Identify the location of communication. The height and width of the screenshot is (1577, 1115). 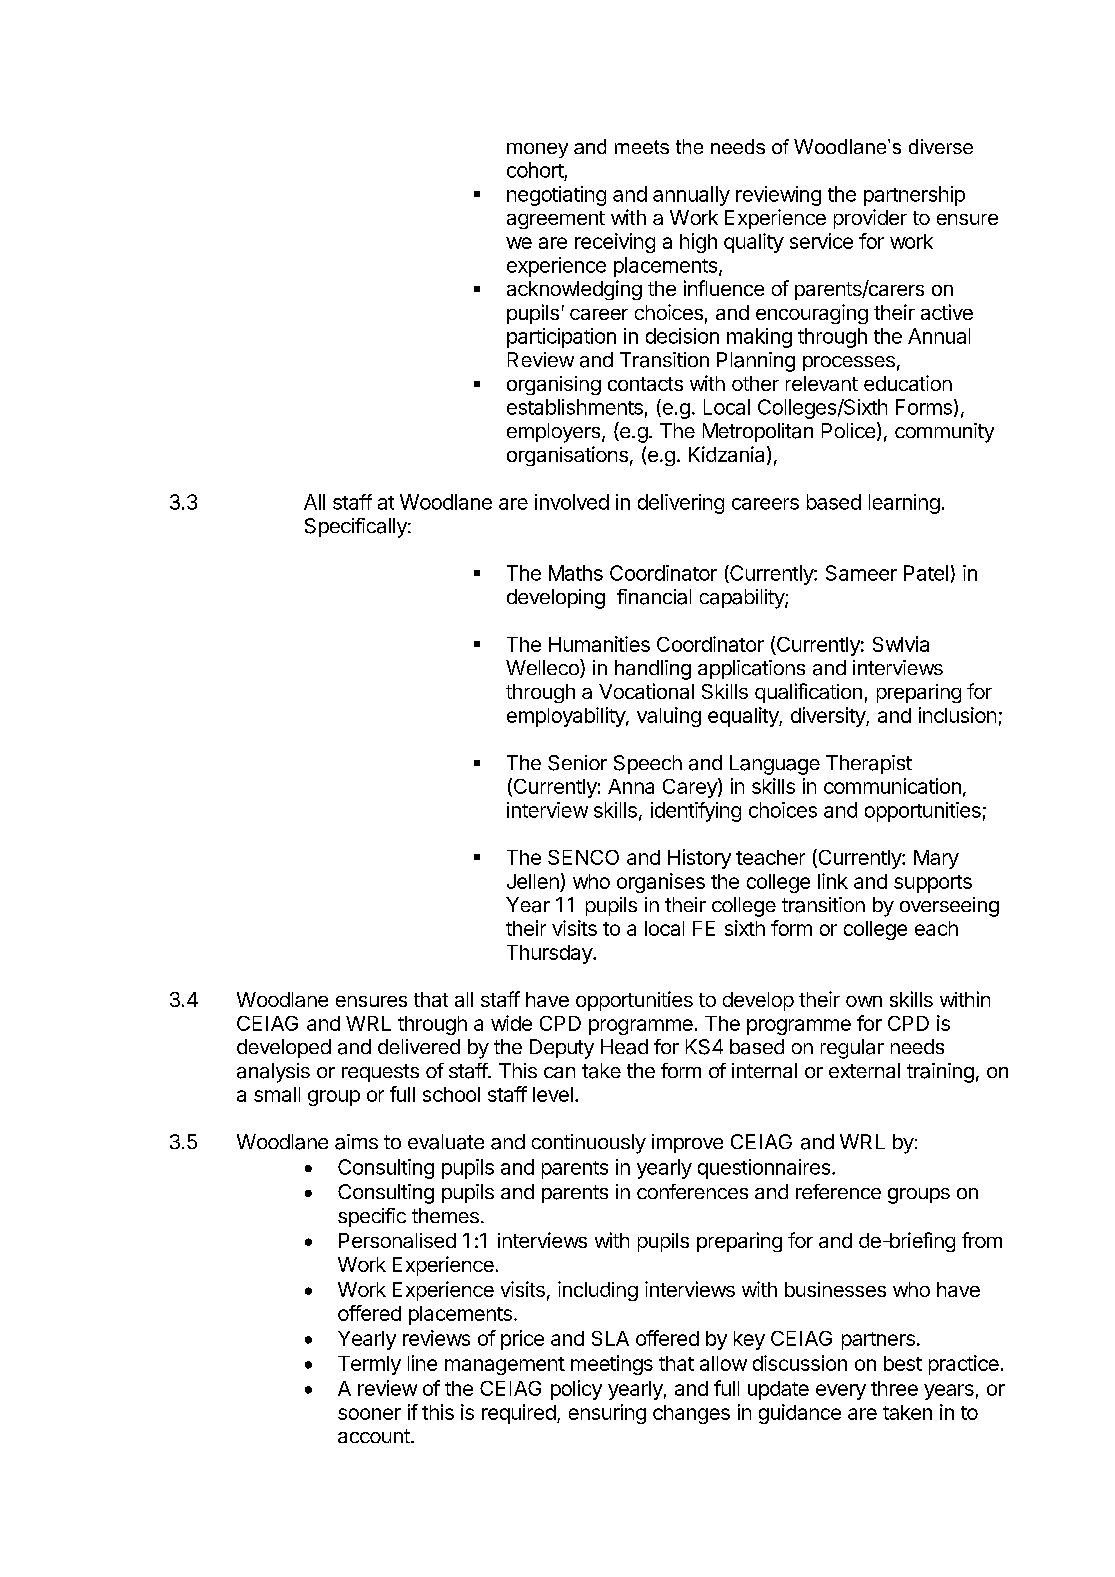
(892, 786).
